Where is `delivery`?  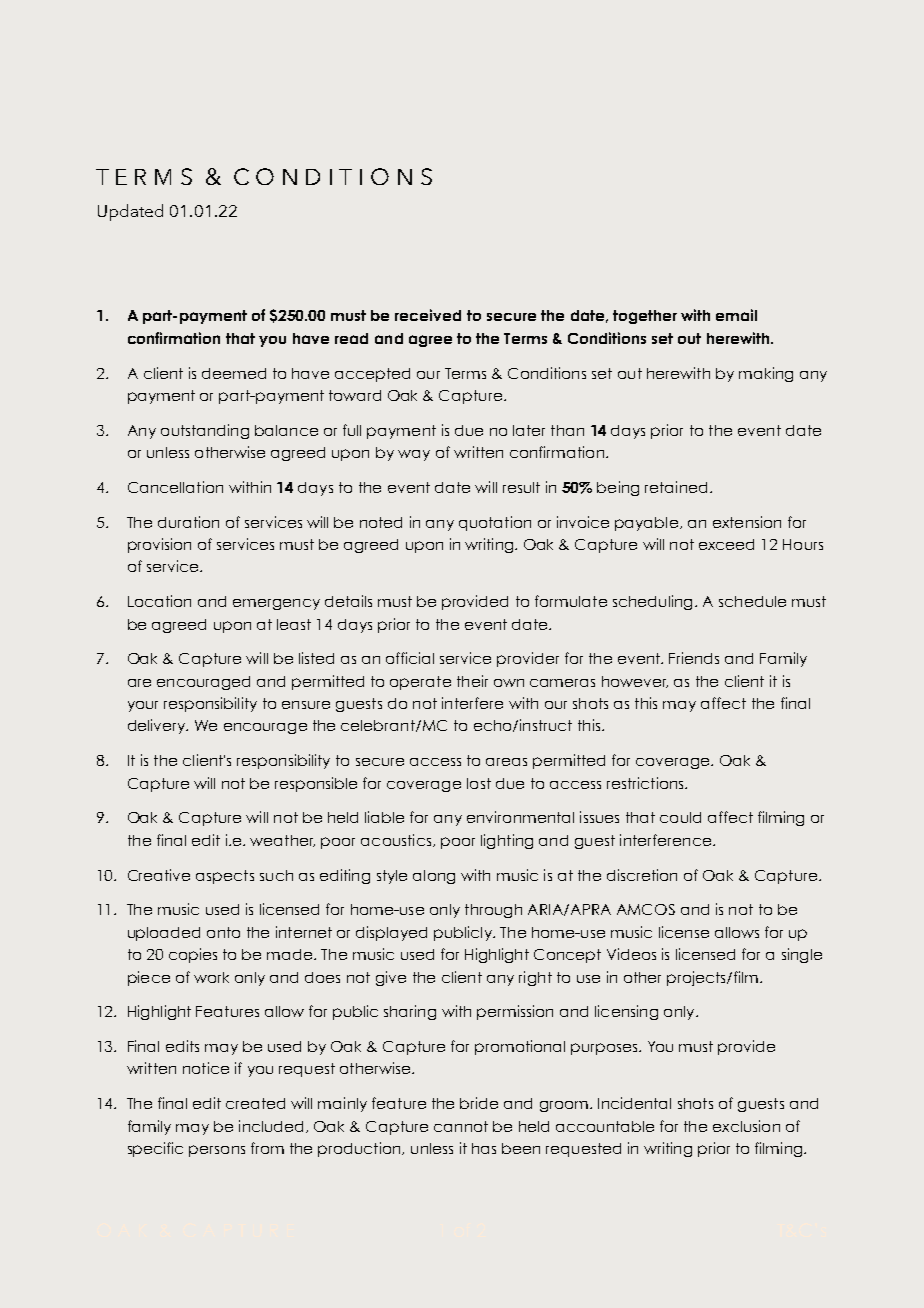 delivery is located at coordinates (158, 726).
